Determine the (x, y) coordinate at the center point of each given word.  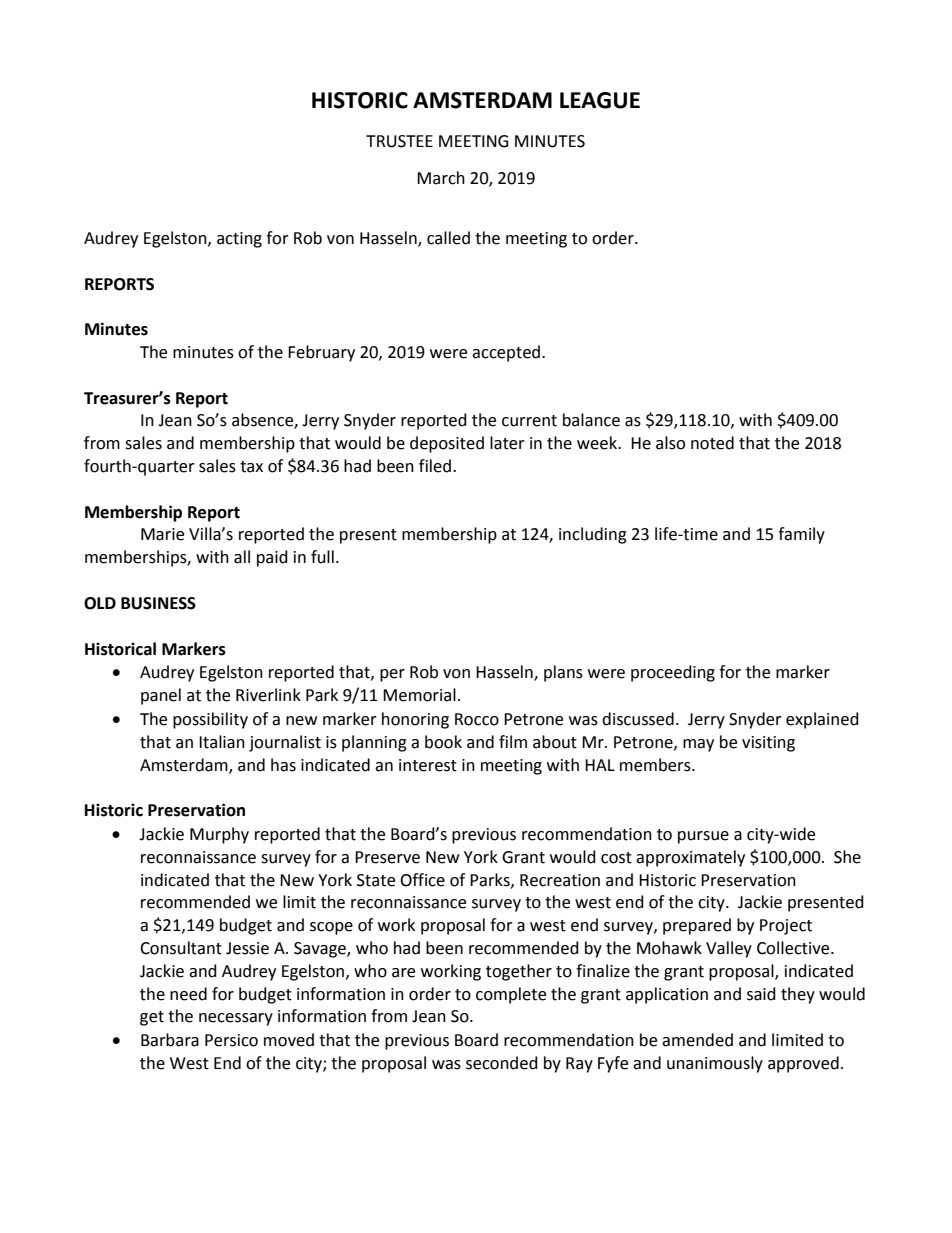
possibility (210, 720)
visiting (768, 744)
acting (239, 240)
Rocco (477, 719)
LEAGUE (600, 100)
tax (251, 467)
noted (712, 443)
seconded (502, 1063)
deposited (447, 444)
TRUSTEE (399, 141)
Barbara (170, 1040)
